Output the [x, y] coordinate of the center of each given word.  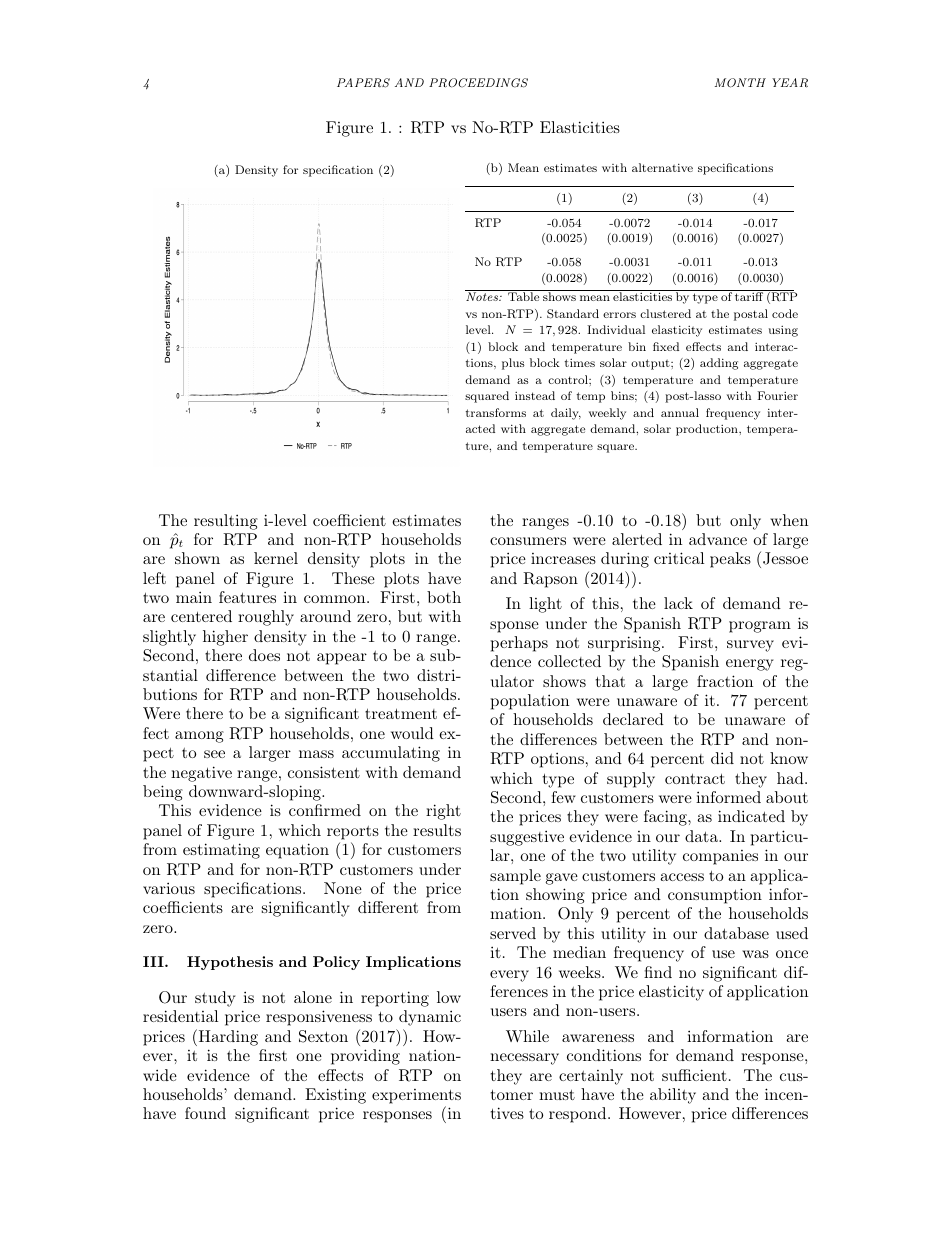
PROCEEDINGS [478, 83]
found [205, 1113]
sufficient [694, 1075]
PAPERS [363, 83]
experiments [416, 1096]
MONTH [740, 83]
